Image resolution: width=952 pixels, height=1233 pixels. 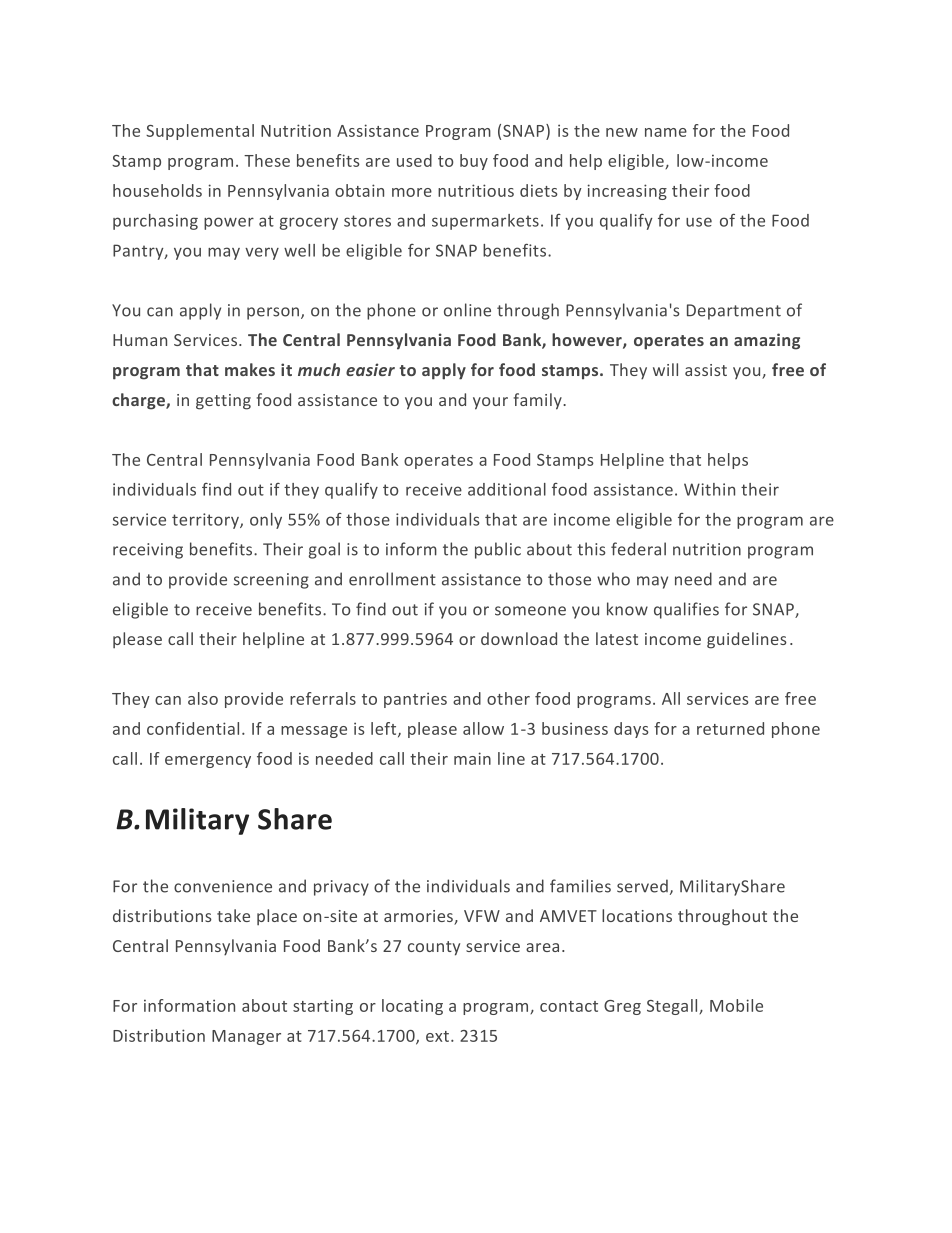 What do you see at coordinates (474, 162) in the image?
I see `buy` at bounding box center [474, 162].
